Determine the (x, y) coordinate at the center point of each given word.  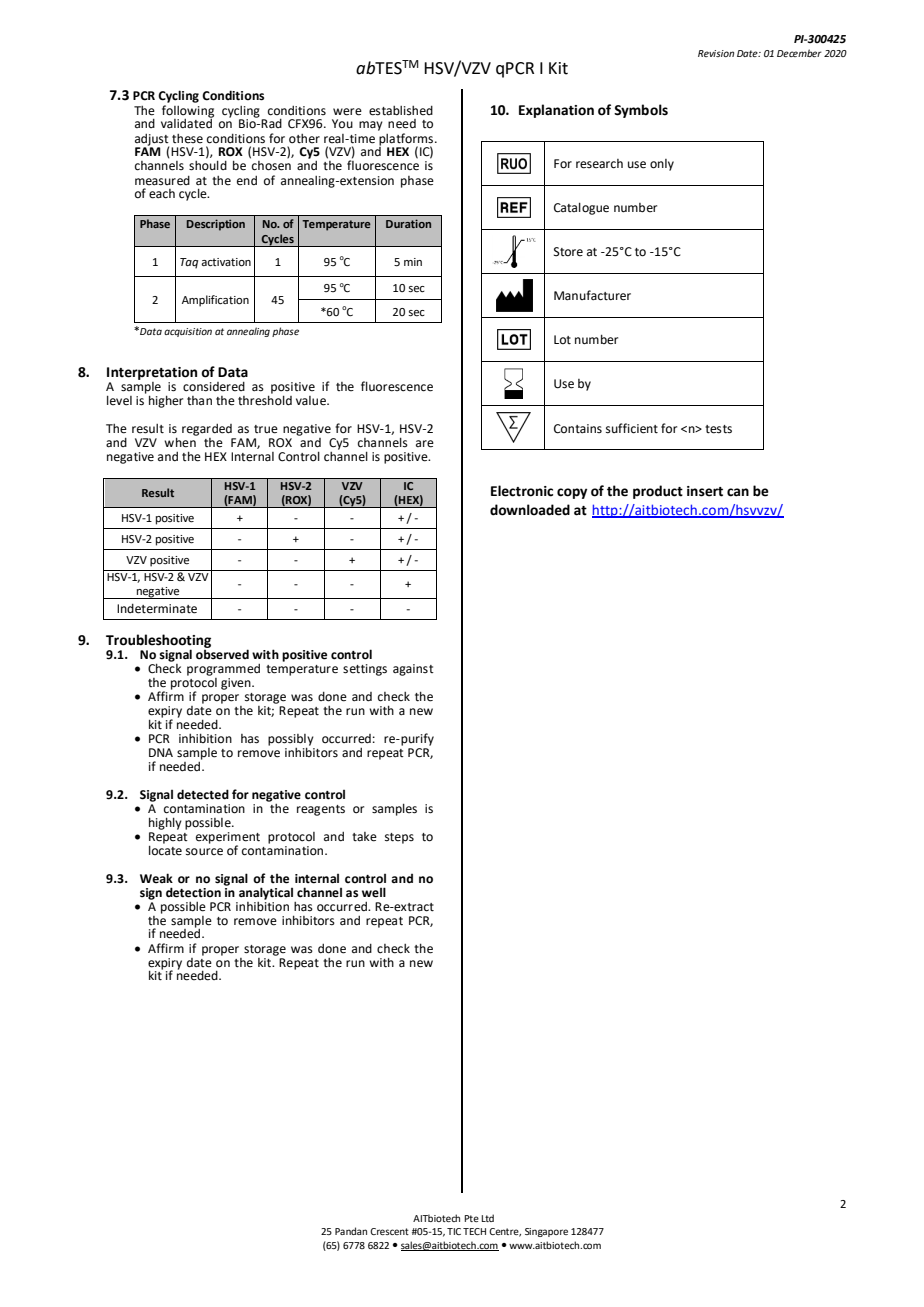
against (413, 670)
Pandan (351, 1231)
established (401, 111)
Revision (716, 53)
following (188, 112)
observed (222, 653)
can (738, 492)
